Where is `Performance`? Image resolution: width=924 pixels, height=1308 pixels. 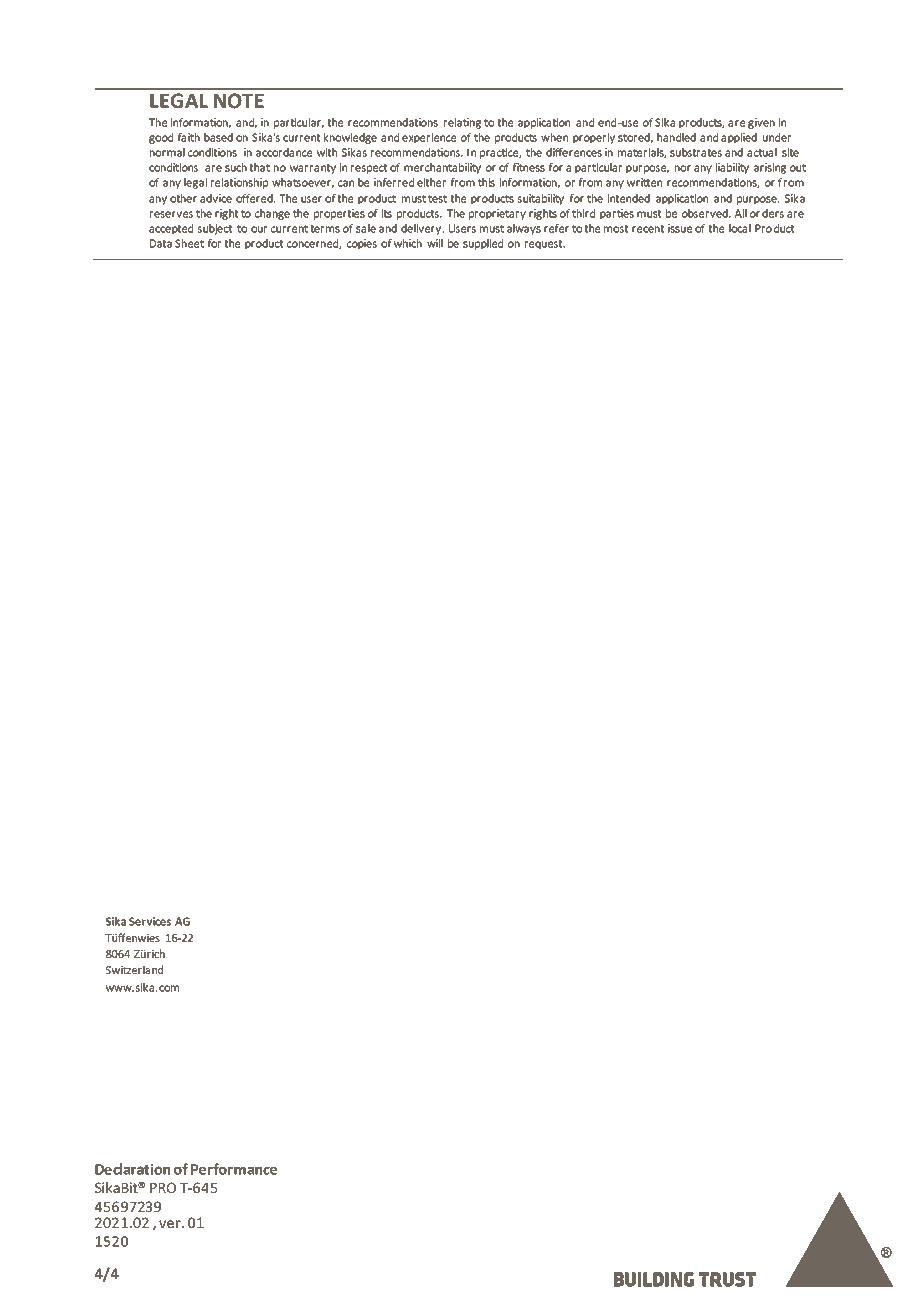
Performance is located at coordinates (234, 1169).
